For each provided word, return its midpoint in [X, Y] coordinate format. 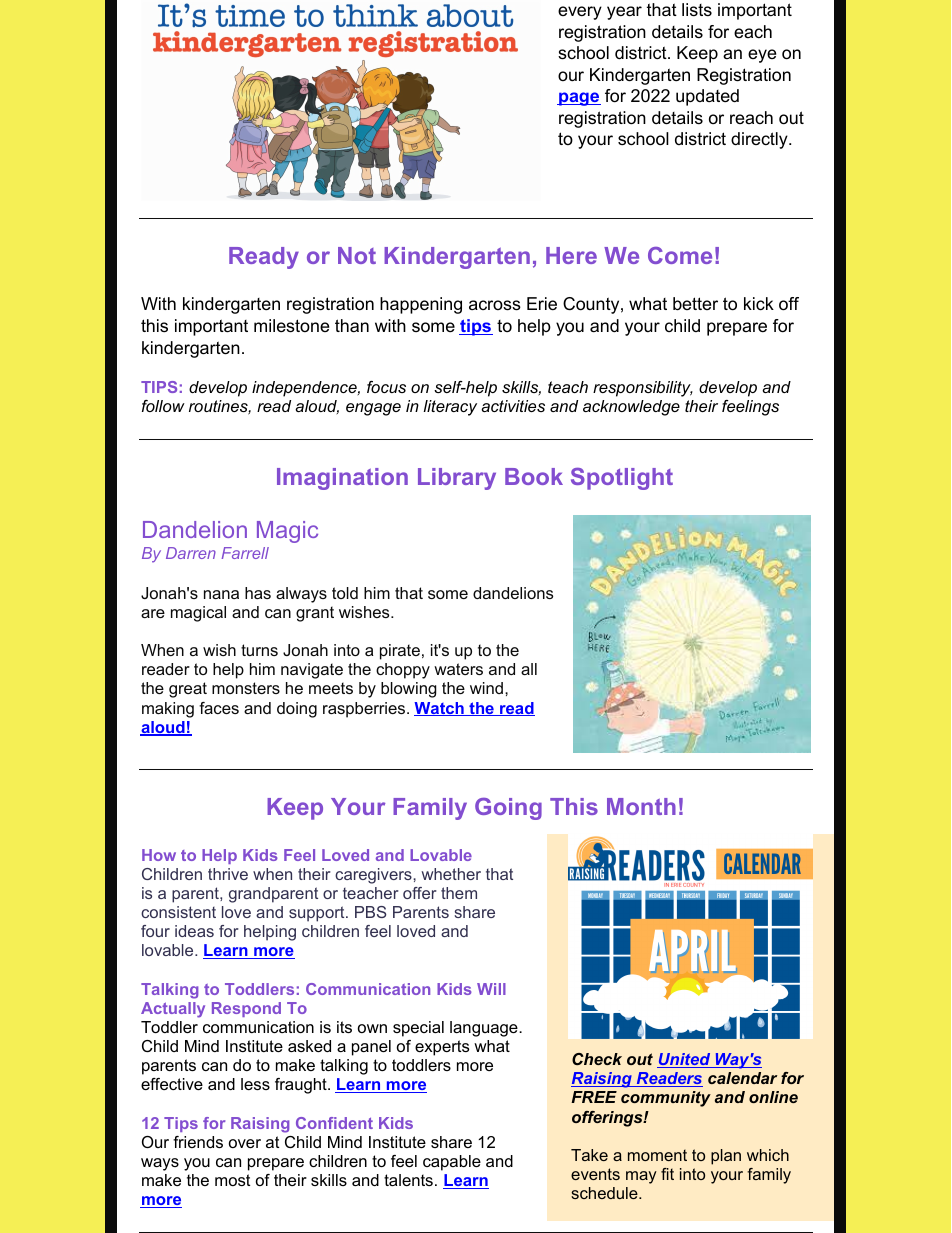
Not [357, 255]
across [495, 305]
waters [458, 669]
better [695, 304]
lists [697, 9]
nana [221, 594]
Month [641, 806]
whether [451, 874]
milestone [291, 326]
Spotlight [622, 479]
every [580, 13]
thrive [228, 874]
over [245, 1143]
